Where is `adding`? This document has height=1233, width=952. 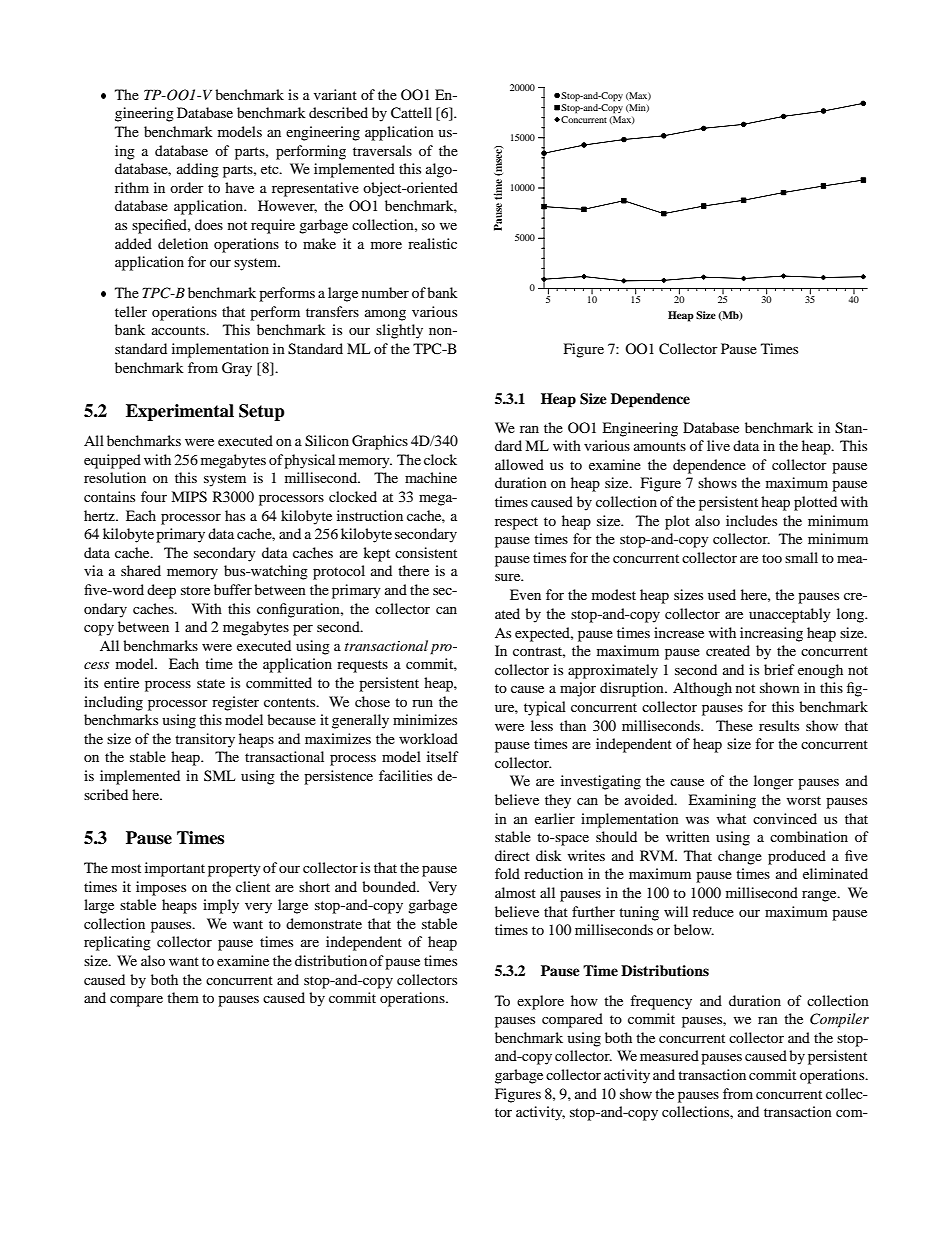
adding is located at coordinates (198, 170).
